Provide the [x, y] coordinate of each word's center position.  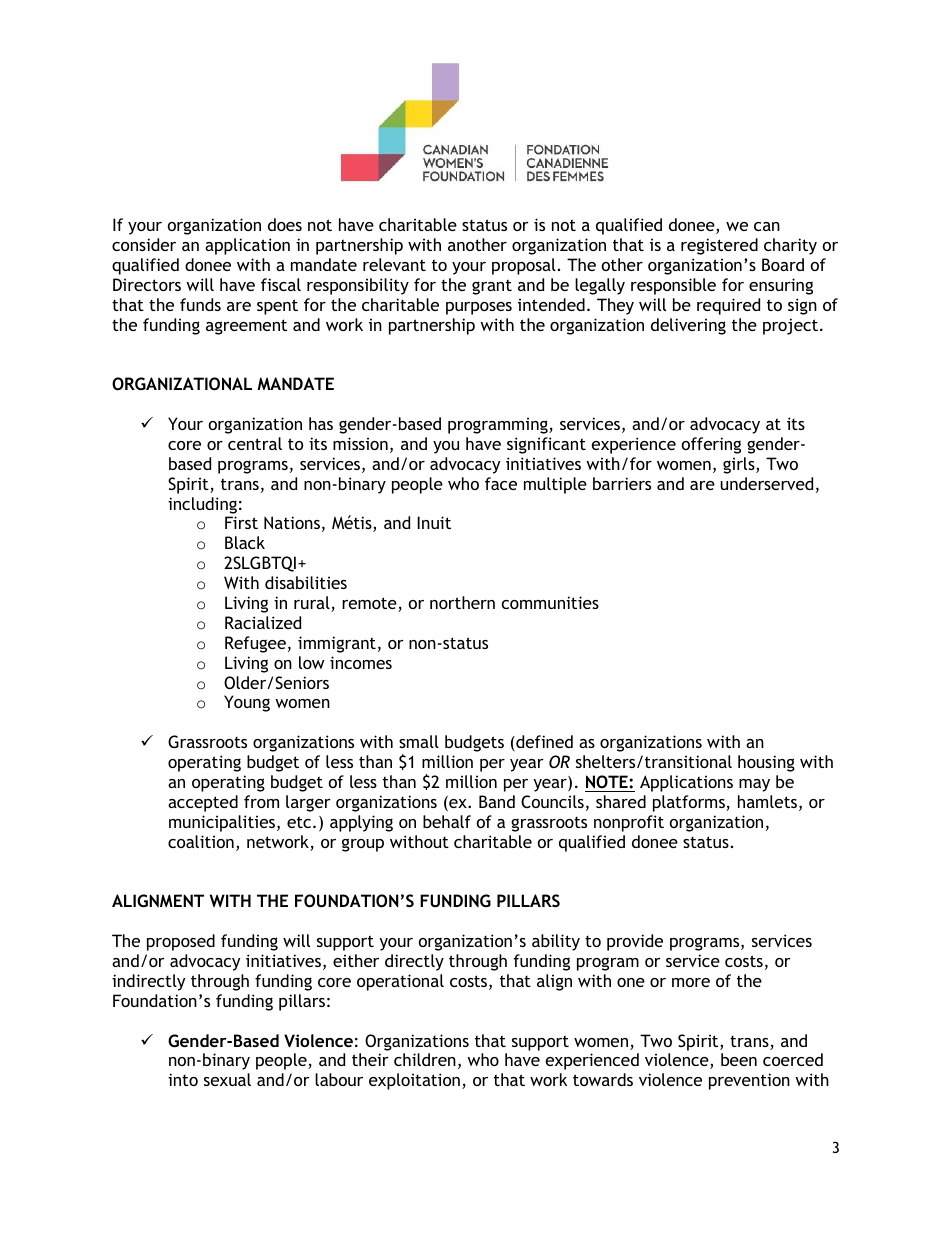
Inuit [434, 522]
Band [497, 801]
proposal [524, 266]
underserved [766, 483]
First [241, 522]
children [425, 1059]
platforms [690, 803]
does [285, 224]
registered [719, 246]
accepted [203, 803]
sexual [227, 1079]
